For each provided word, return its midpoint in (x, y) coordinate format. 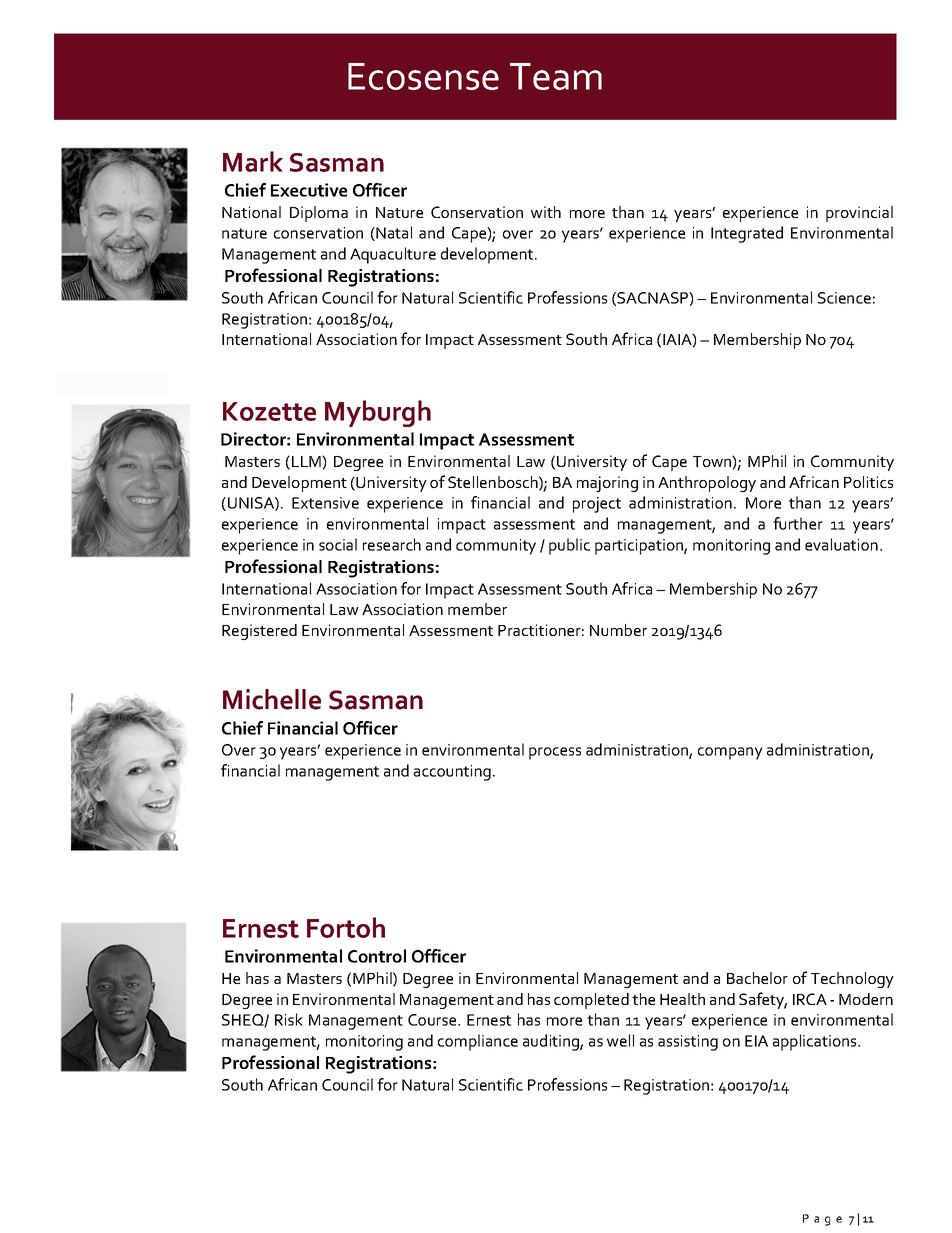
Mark (253, 161)
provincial (859, 214)
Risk (289, 1019)
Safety (763, 1000)
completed (591, 1001)
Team (556, 76)
